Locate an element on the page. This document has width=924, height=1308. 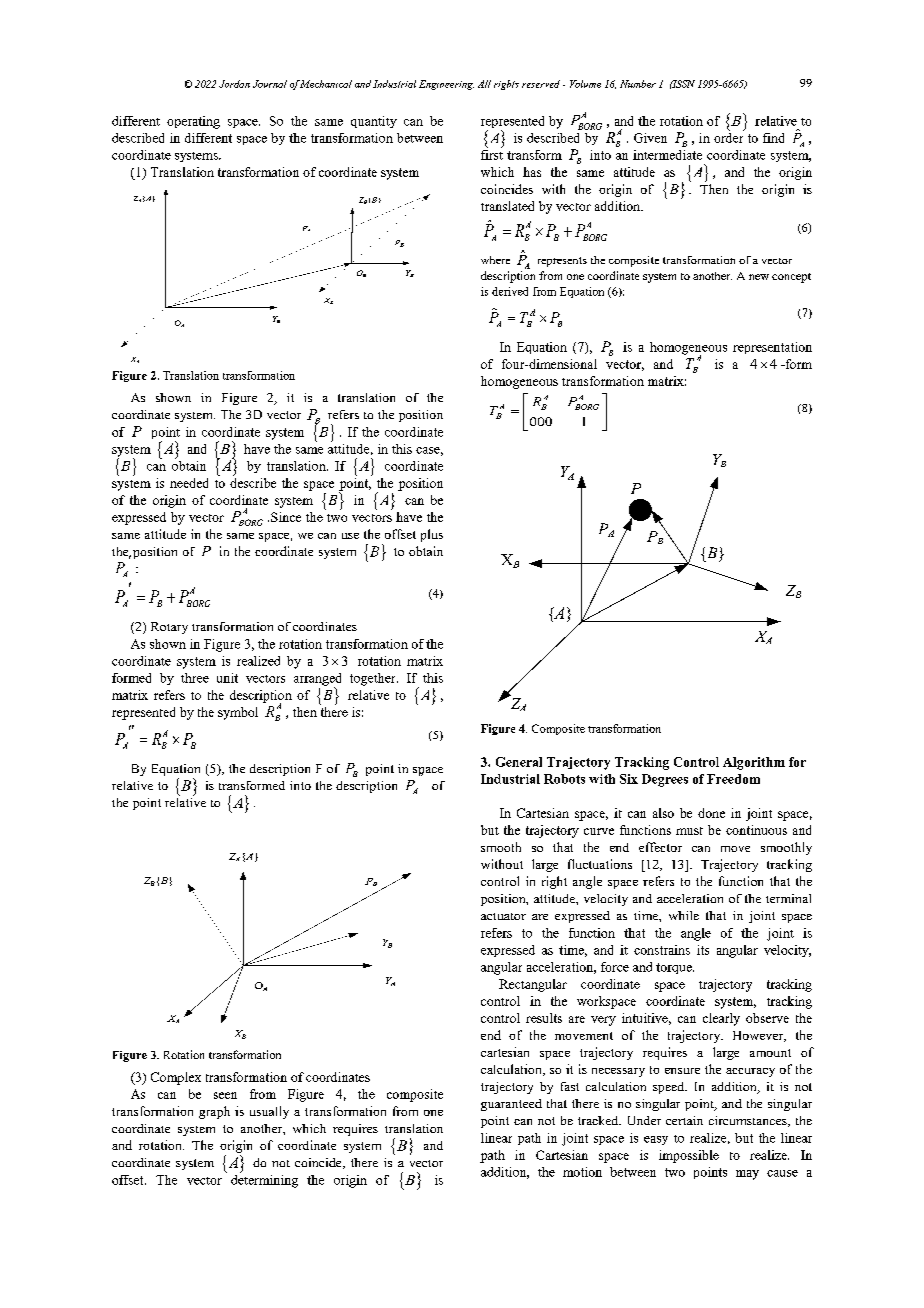
representation is located at coordinates (772, 348).
